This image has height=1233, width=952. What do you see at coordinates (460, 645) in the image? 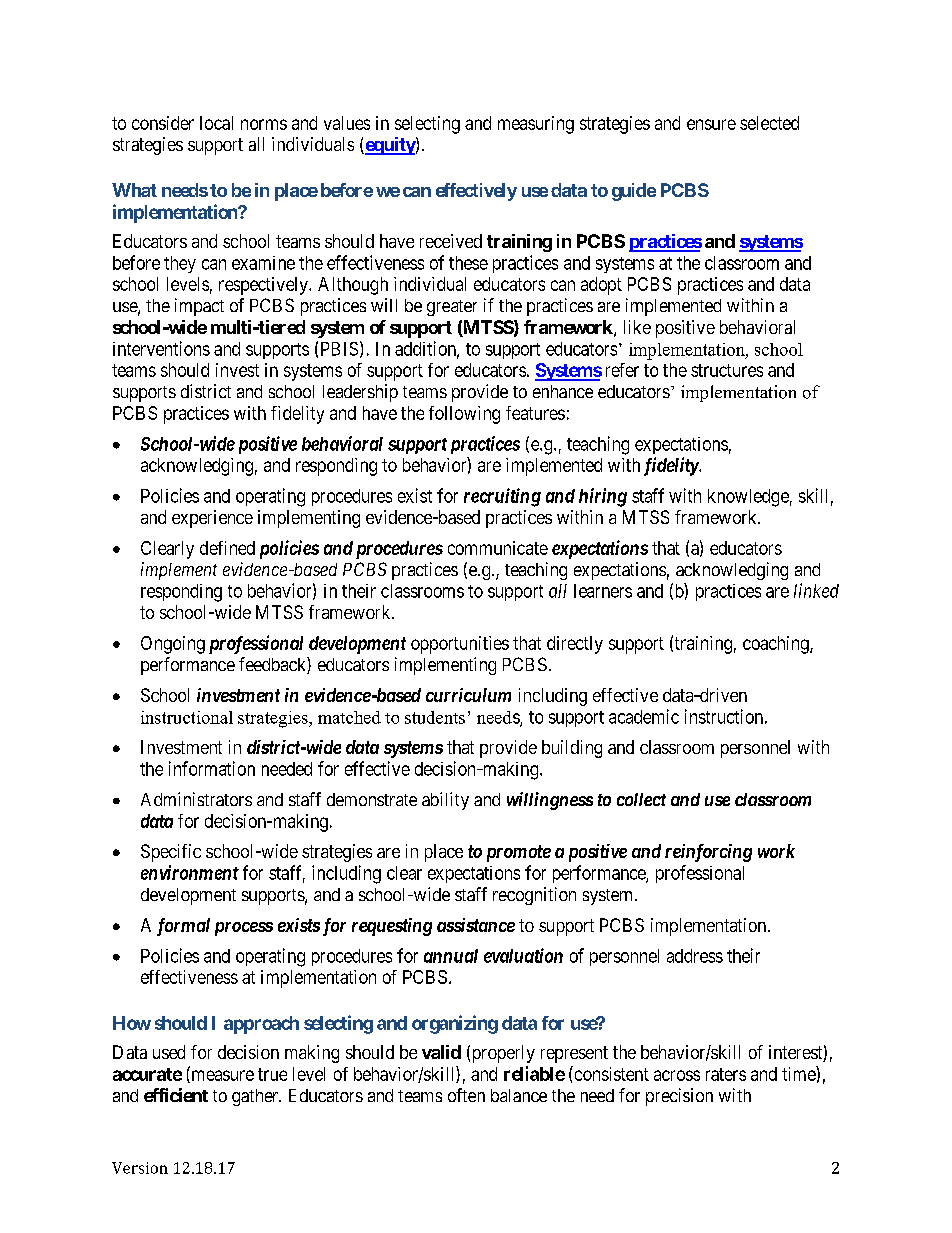
I see `opportunities` at bounding box center [460, 645].
